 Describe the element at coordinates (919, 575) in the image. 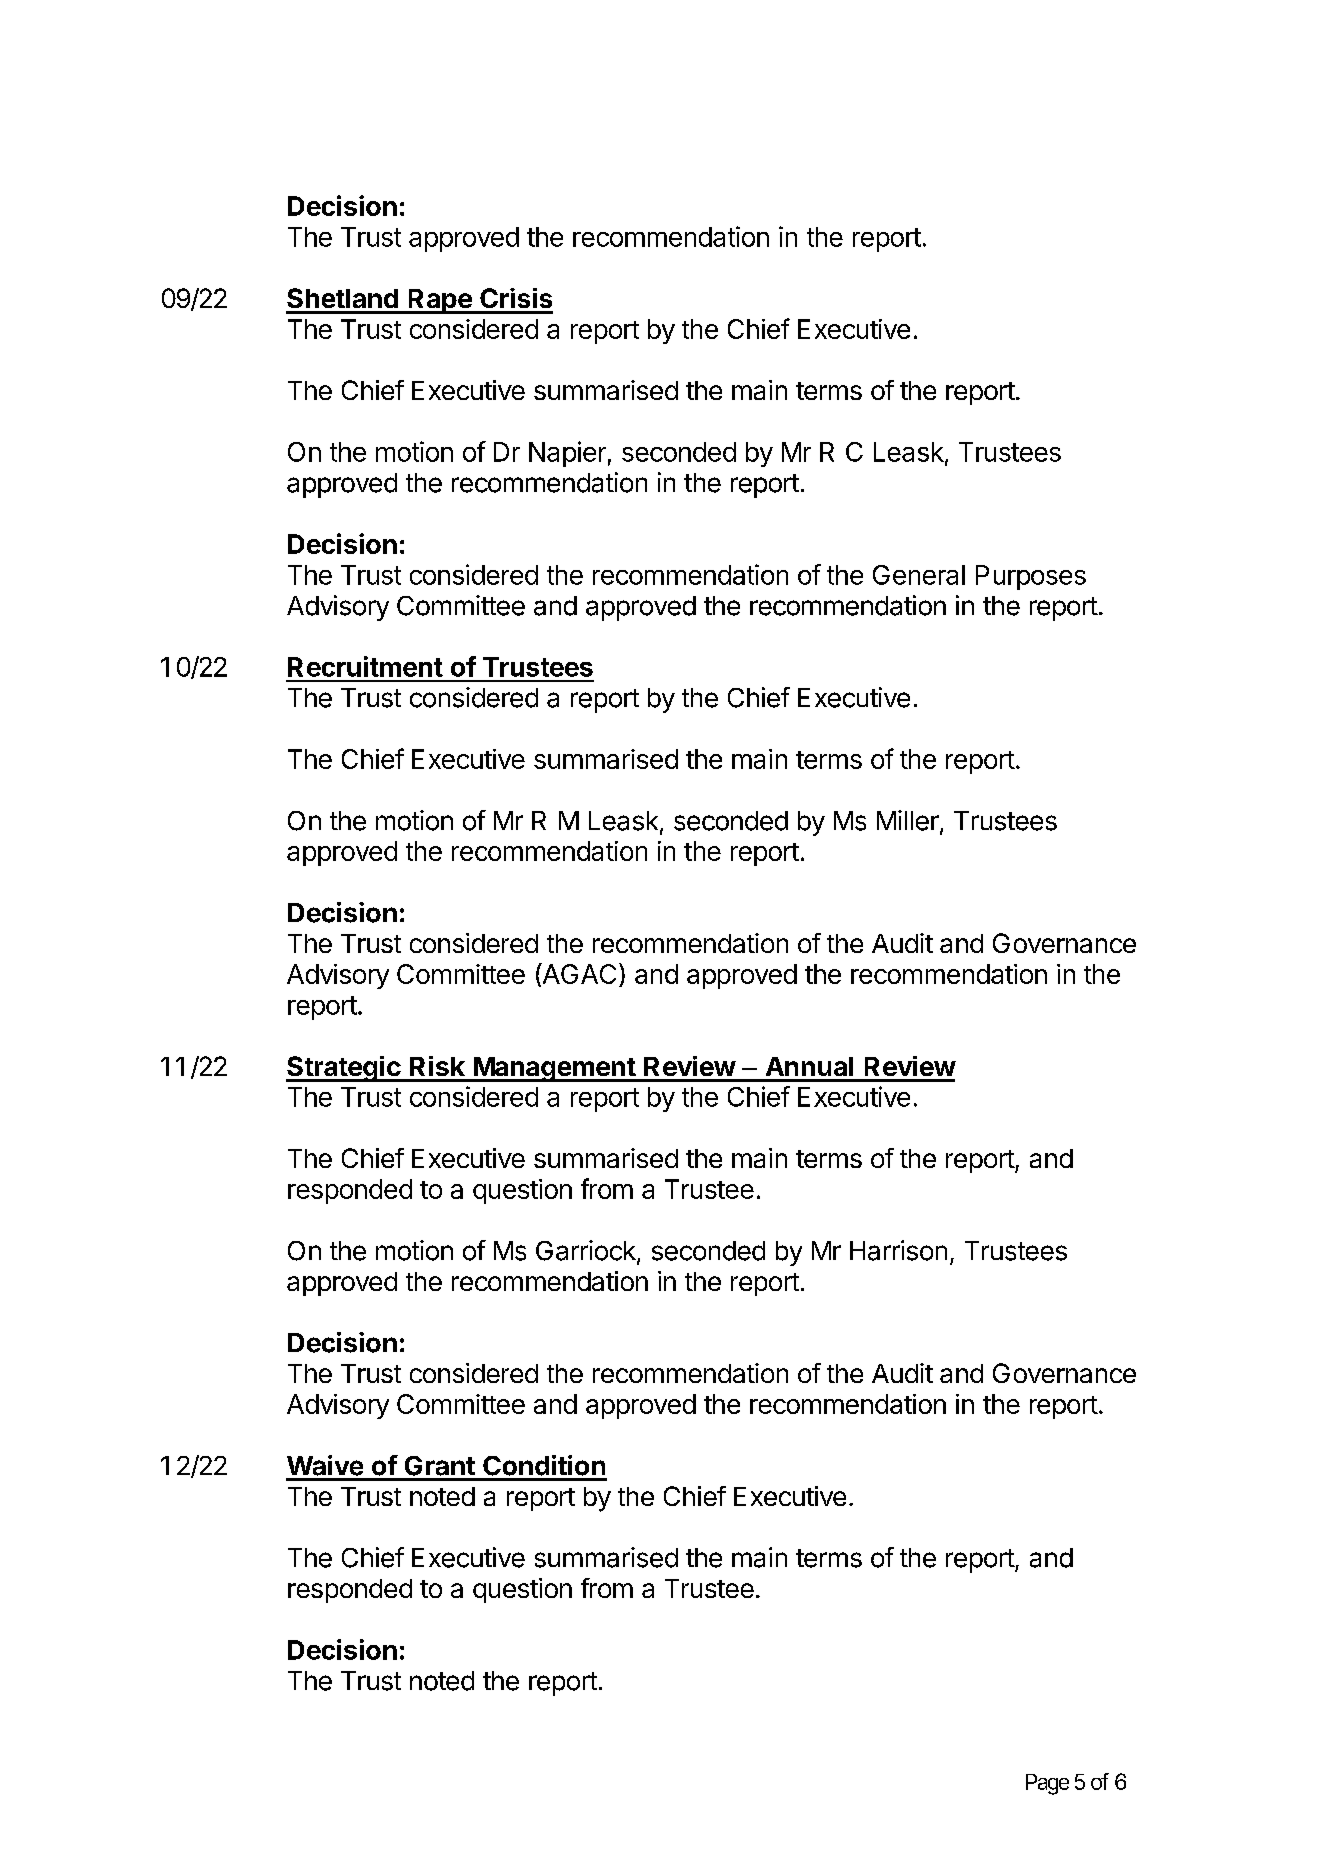

I see `General` at that location.
